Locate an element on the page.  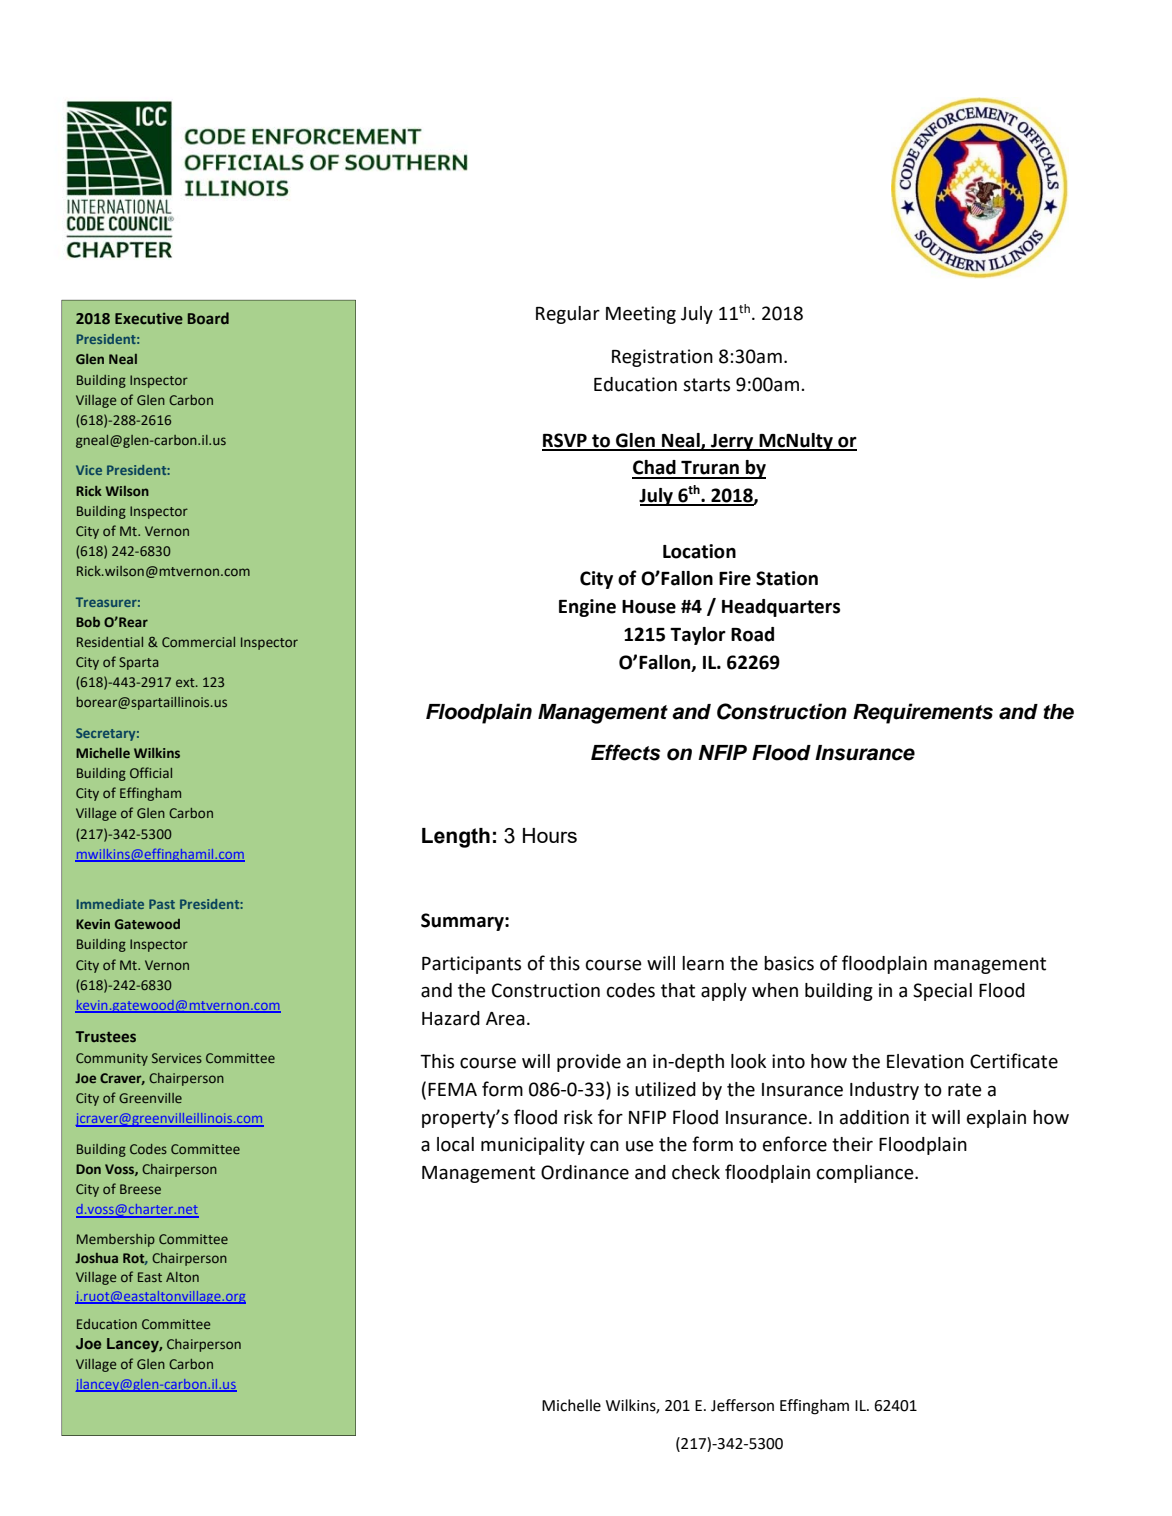
Board is located at coordinates (208, 318).
